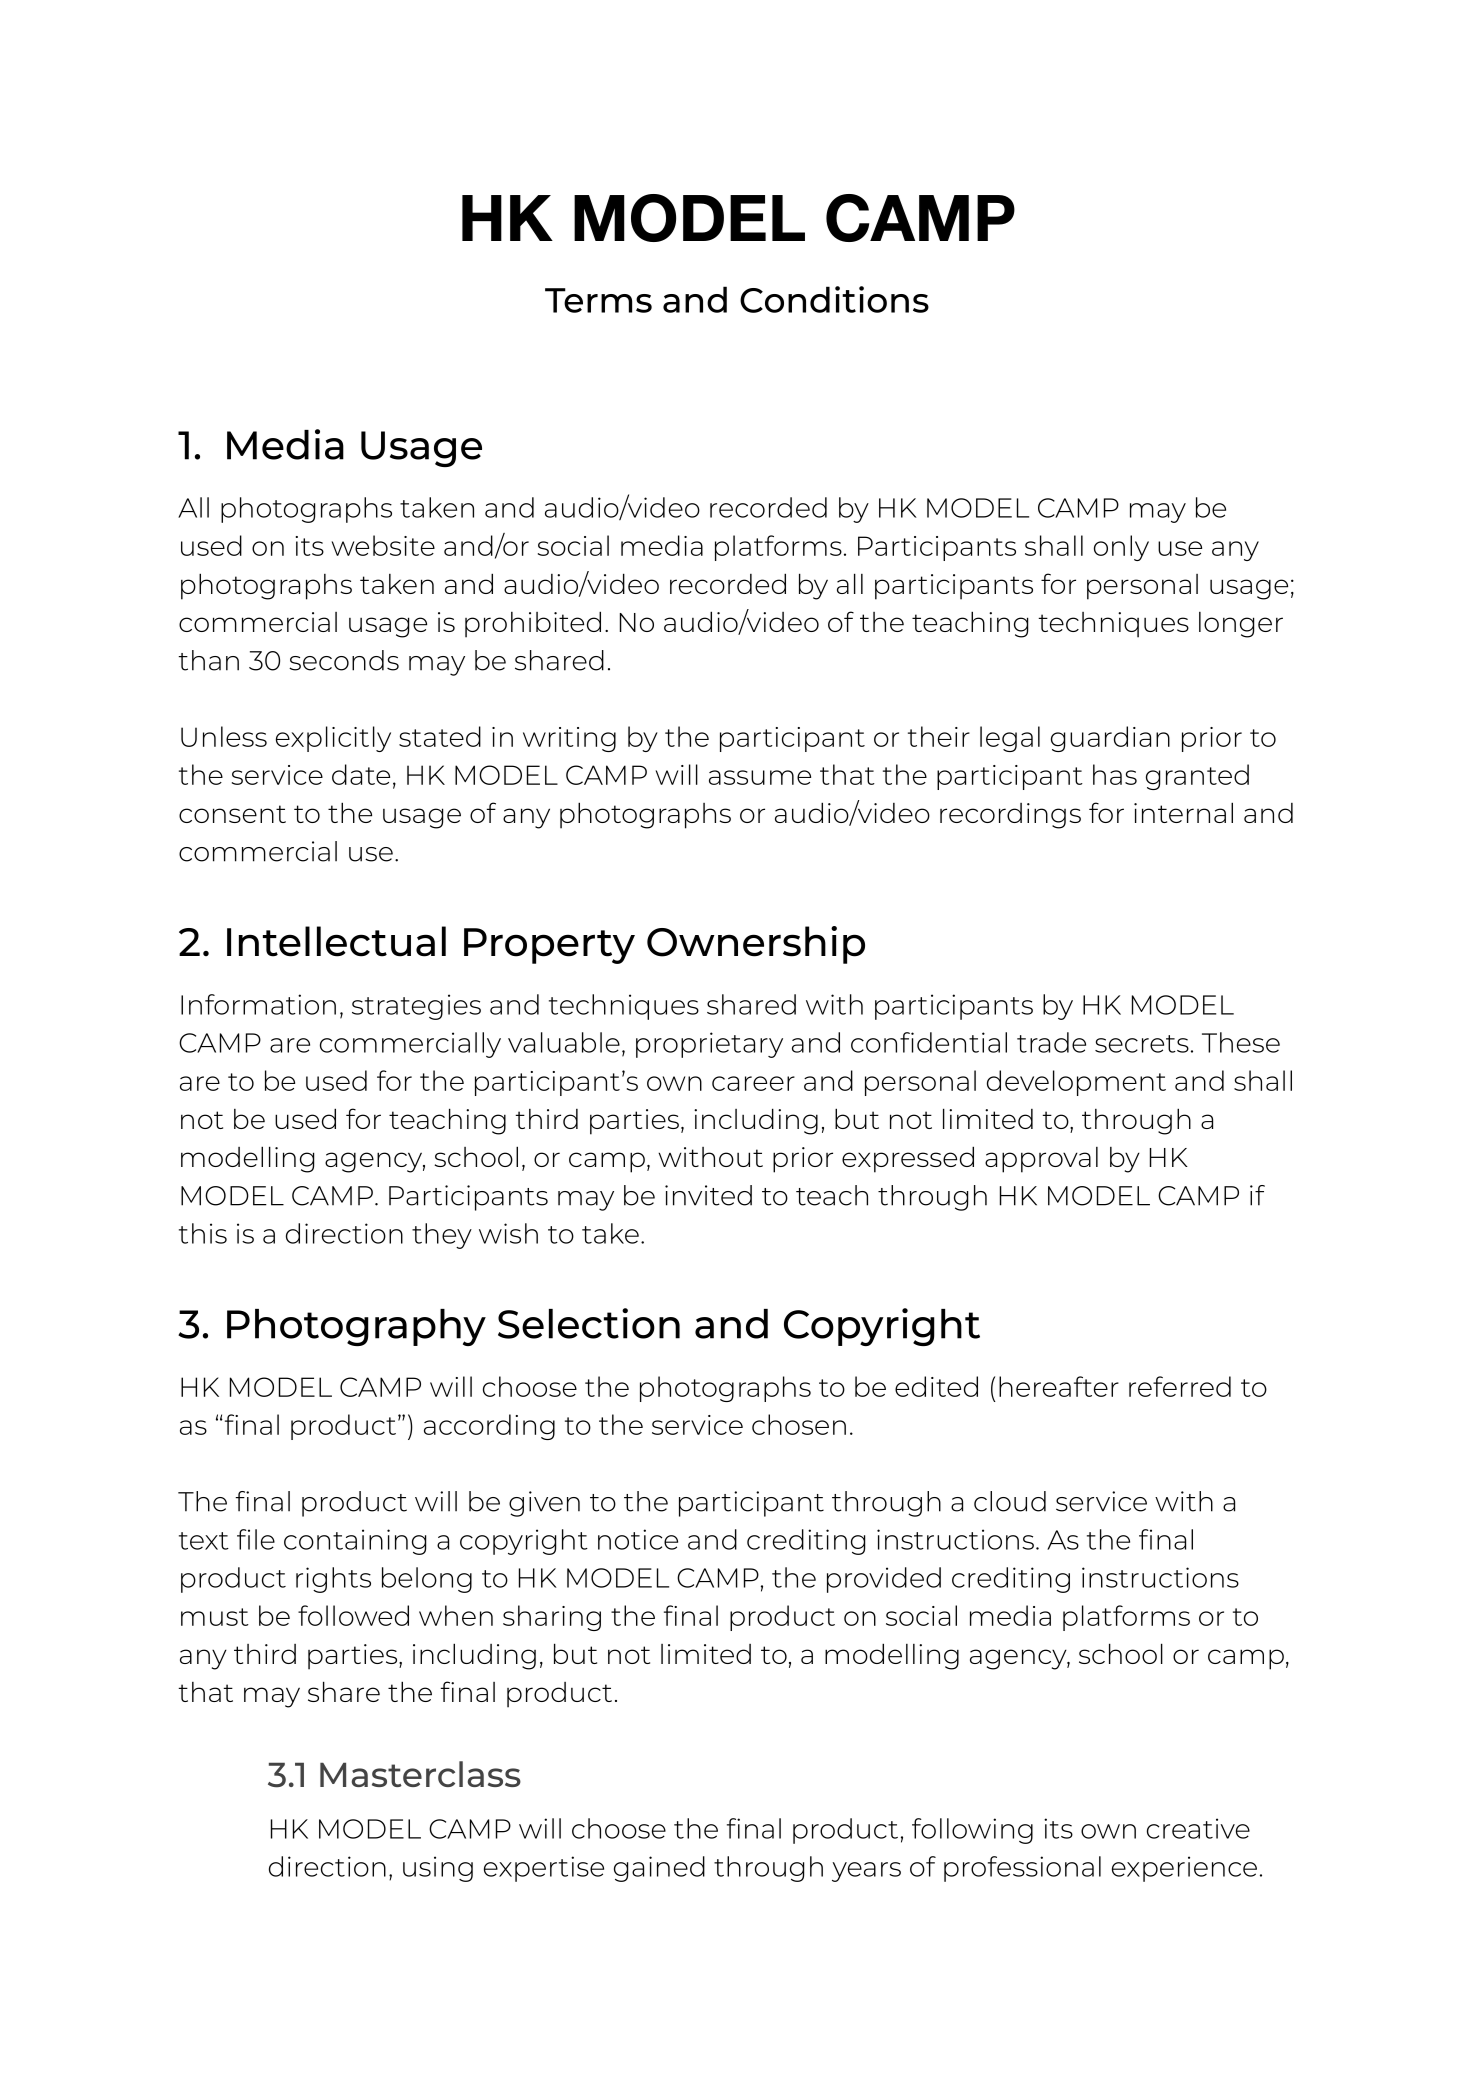 The image size is (1476, 2085). What do you see at coordinates (383, 545) in the page?
I see `website` at bounding box center [383, 545].
